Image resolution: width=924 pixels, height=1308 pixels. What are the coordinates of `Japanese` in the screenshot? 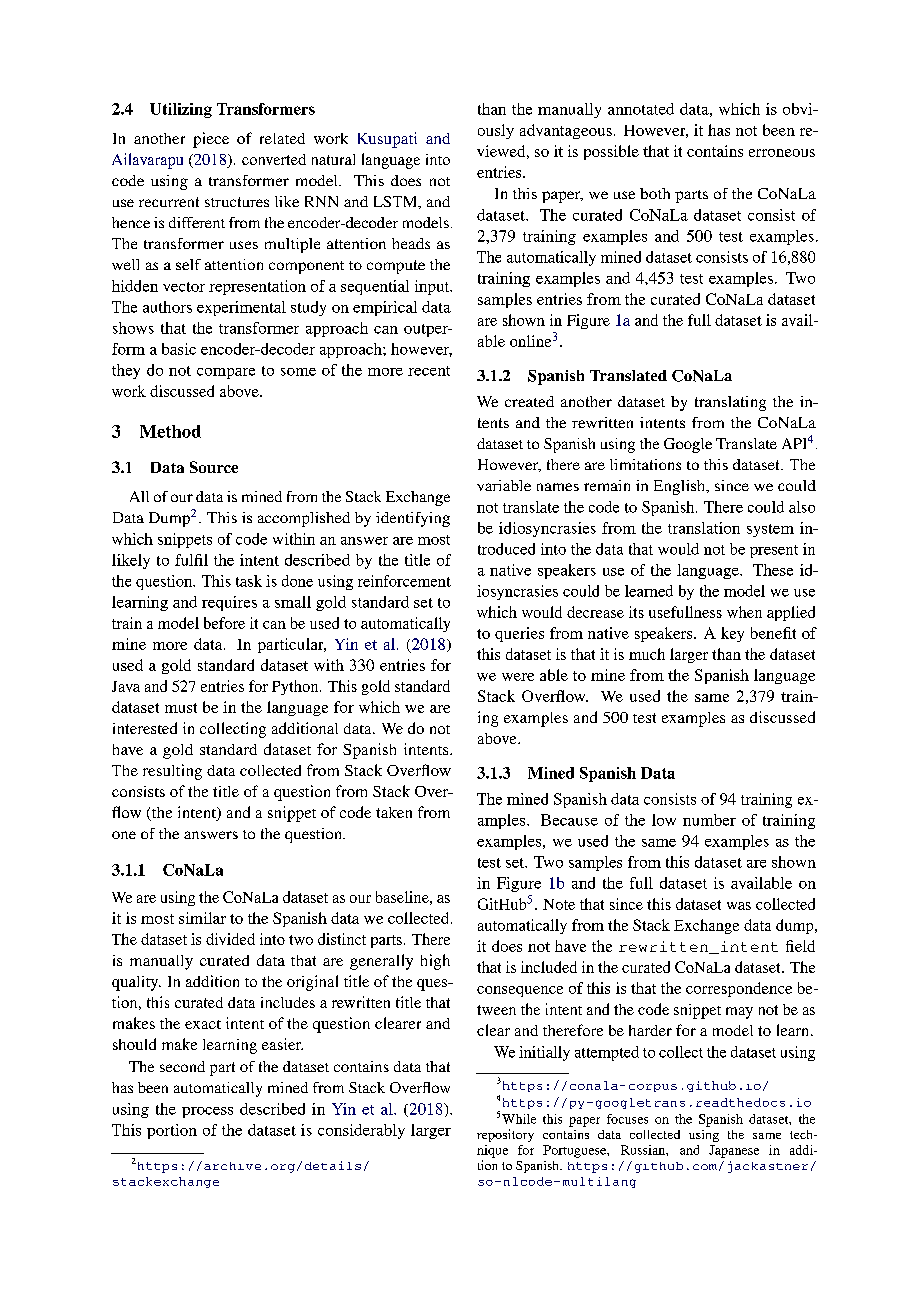 It's located at (734, 1151).
